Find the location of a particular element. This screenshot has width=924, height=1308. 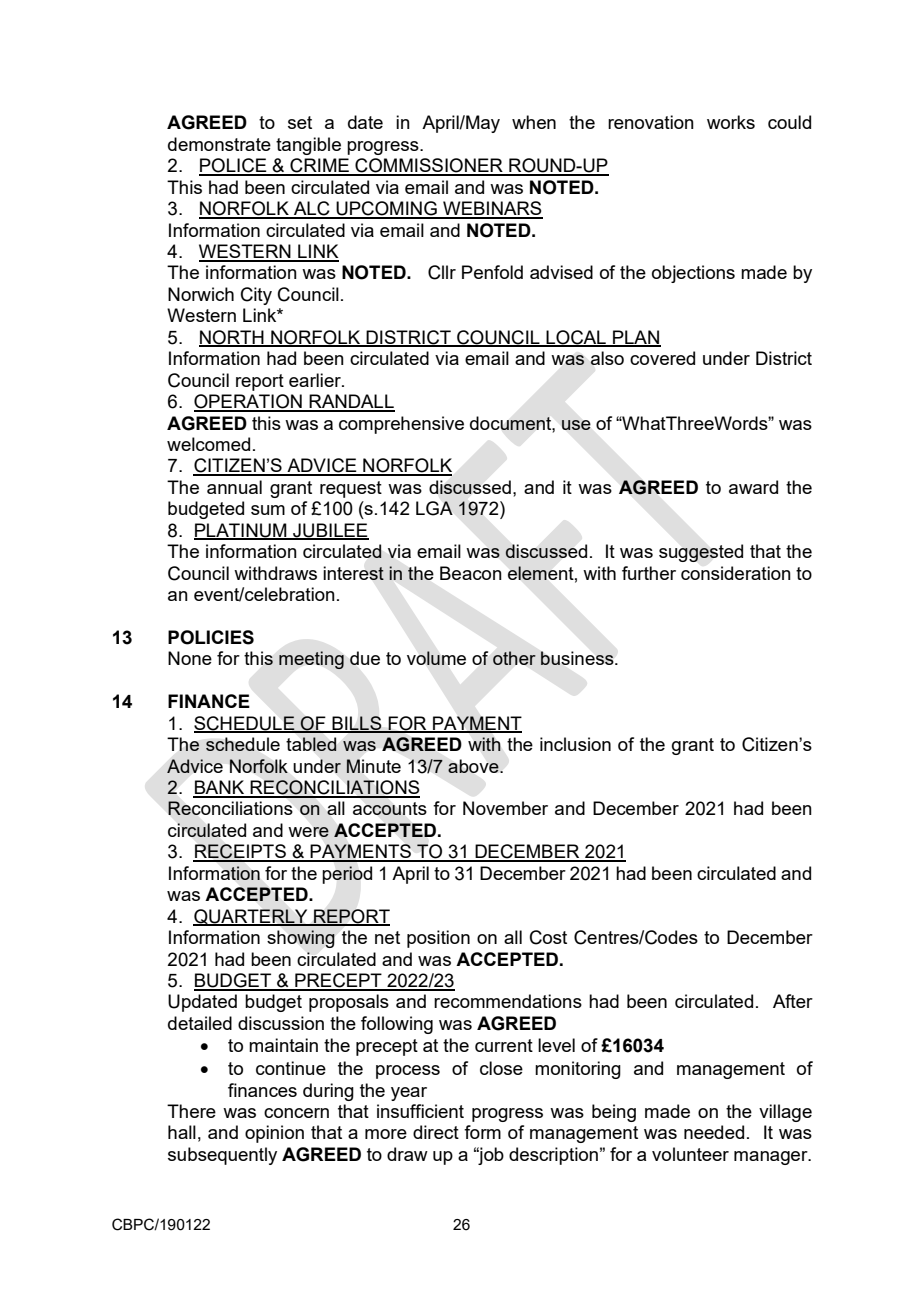

award is located at coordinates (753, 487).
